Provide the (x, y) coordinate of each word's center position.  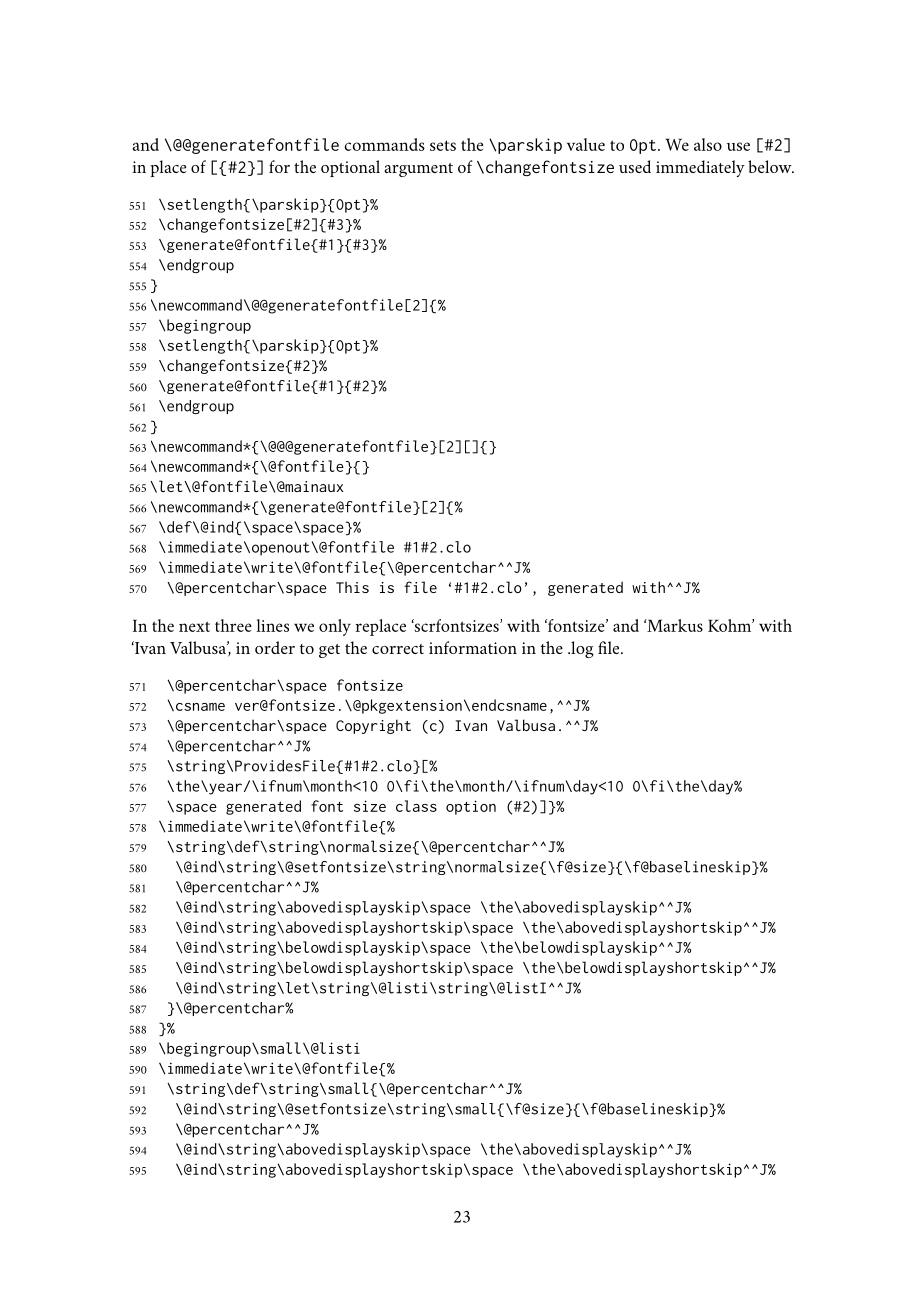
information (473, 647)
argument (418, 170)
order (275, 647)
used (635, 166)
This (352, 587)
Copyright (373, 726)
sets (443, 145)
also (708, 144)
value (586, 144)
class (416, 806)
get (329, 651)
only (335, 627)
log (581, 649)
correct (398, 649)
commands (384, 144)
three (233, 625)
